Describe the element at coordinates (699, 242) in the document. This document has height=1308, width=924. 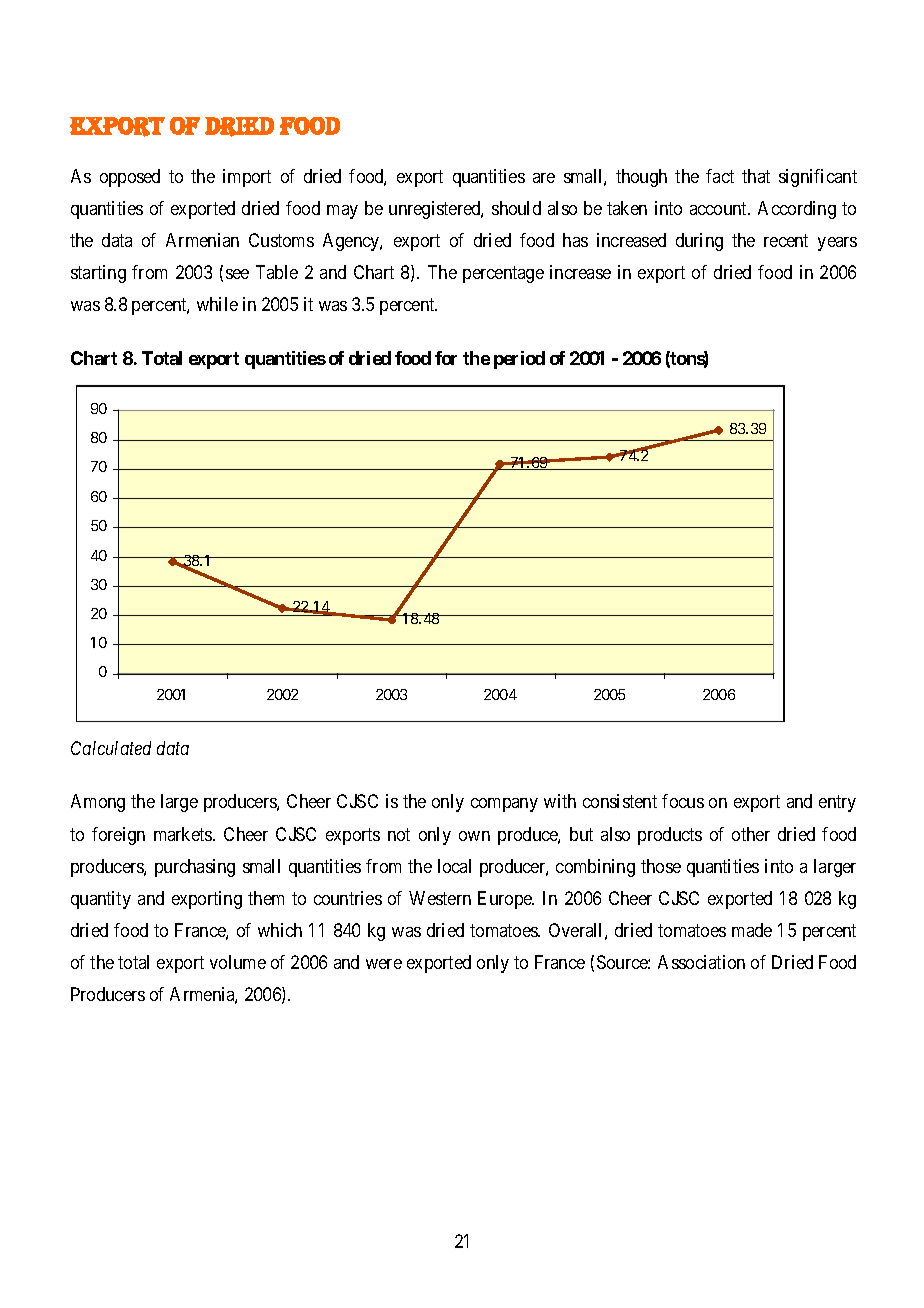
I see `during` at that location.
